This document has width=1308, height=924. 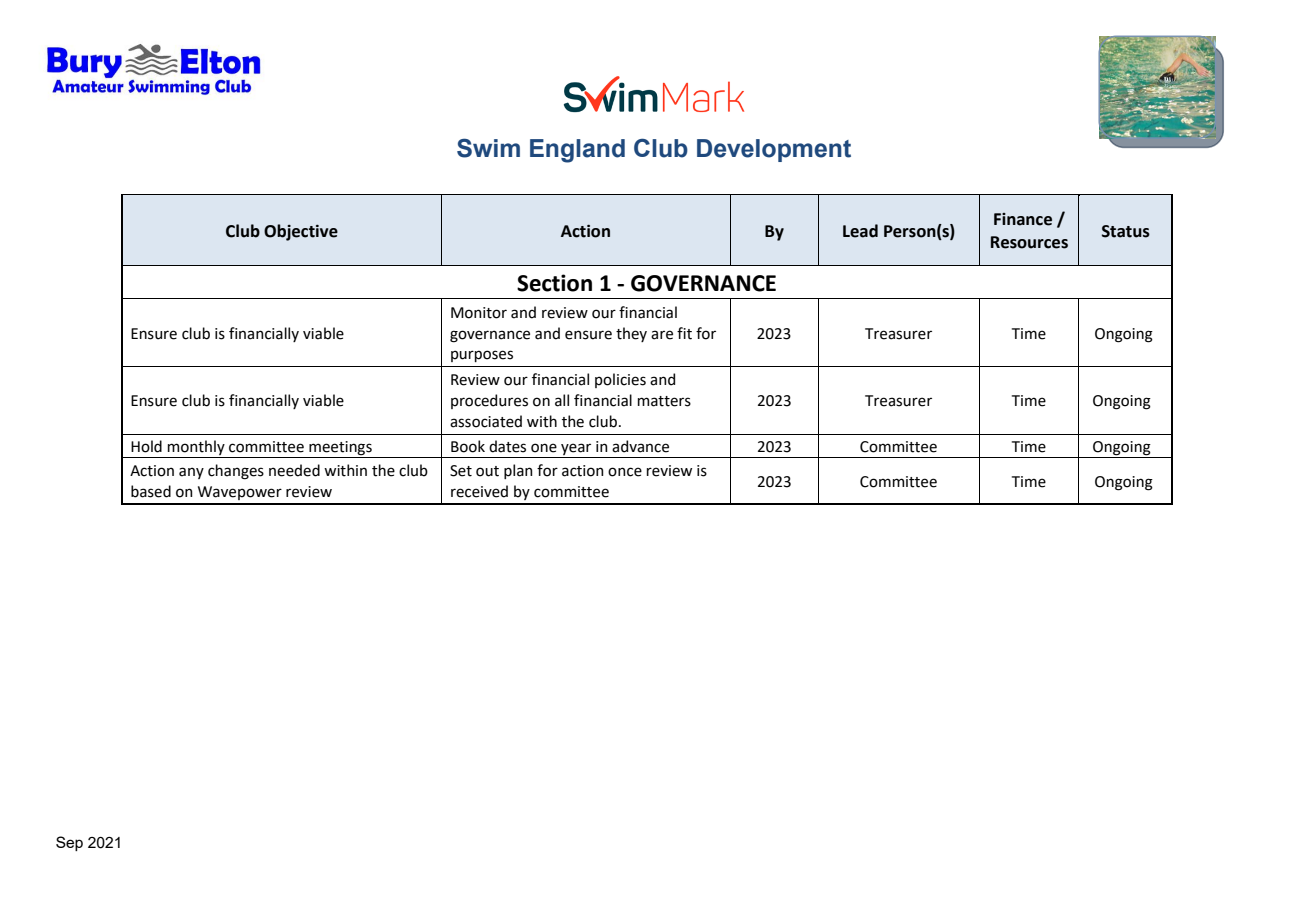 What do you see at coordinates (1023, 219) in the document?
I see `Finance` at bounding box center [1023, 219].
